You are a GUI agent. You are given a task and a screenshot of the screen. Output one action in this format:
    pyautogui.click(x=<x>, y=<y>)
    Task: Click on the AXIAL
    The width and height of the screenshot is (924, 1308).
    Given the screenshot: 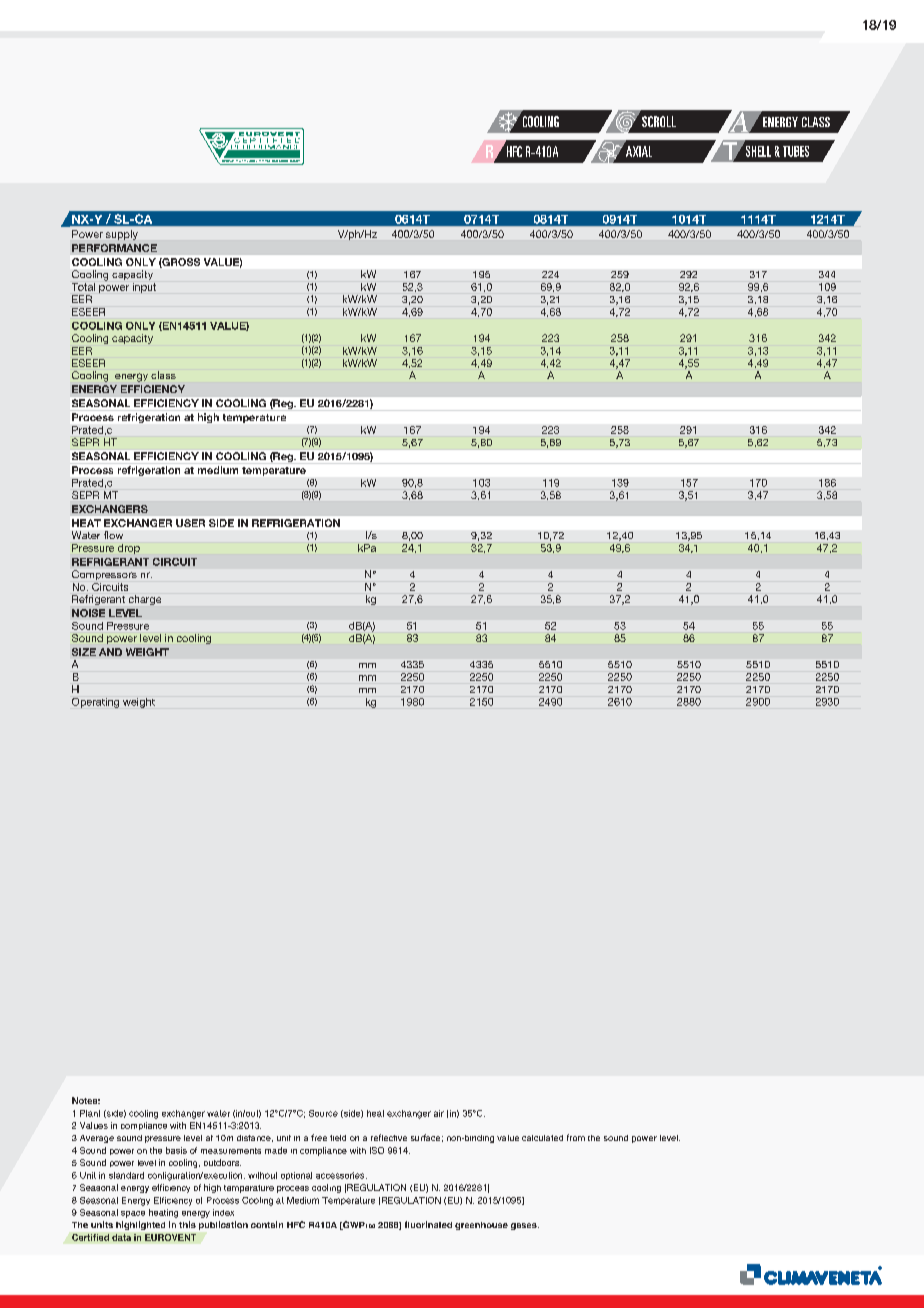 What is the action you would take?
    pyautogui.click(x=639, y=151)
